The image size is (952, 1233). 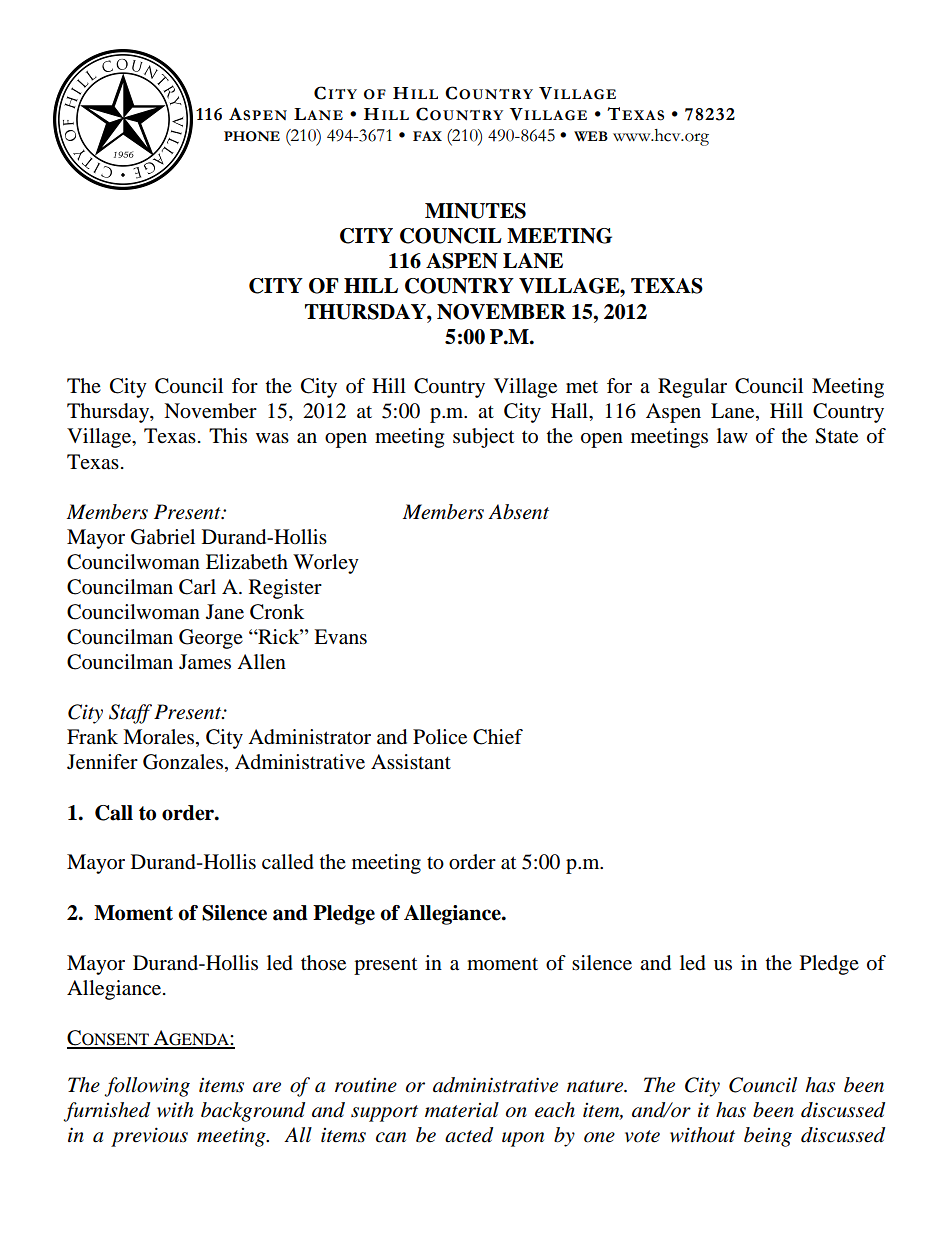 I want to click on FAX, so click(x=427, y=136).
